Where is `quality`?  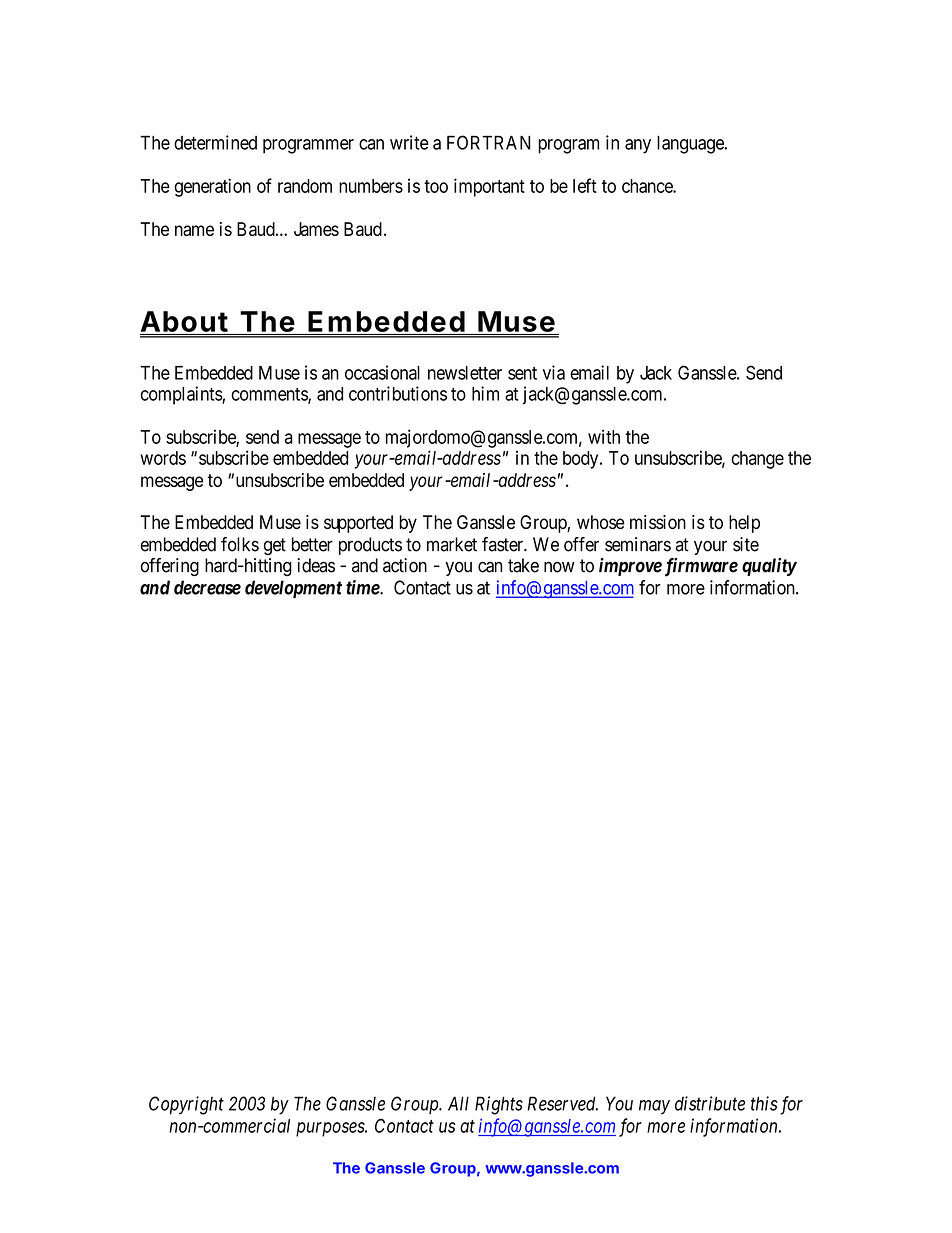
quality is located at coordinates (769, 567).
